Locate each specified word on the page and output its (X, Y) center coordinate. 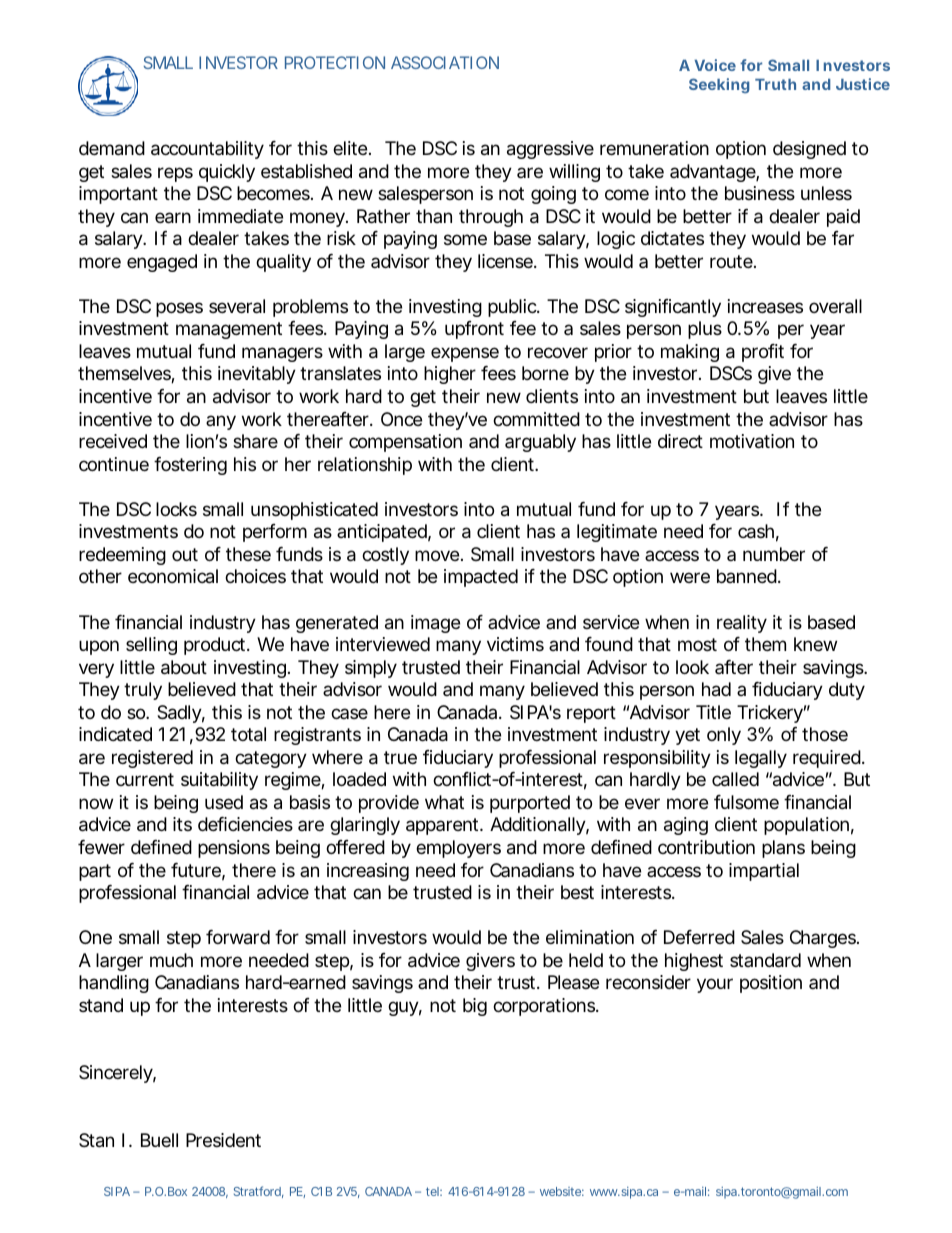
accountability (207, 150)
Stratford (259, 1192)
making (690, 353)
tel (434, 1191)
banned (749, 576)
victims (515, 644)
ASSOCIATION (445, 62)
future (198, 871)
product (217, 646)
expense (465, 354)
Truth (775, 84)
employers (458, 849)
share (255, 441)
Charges (824, 939)
